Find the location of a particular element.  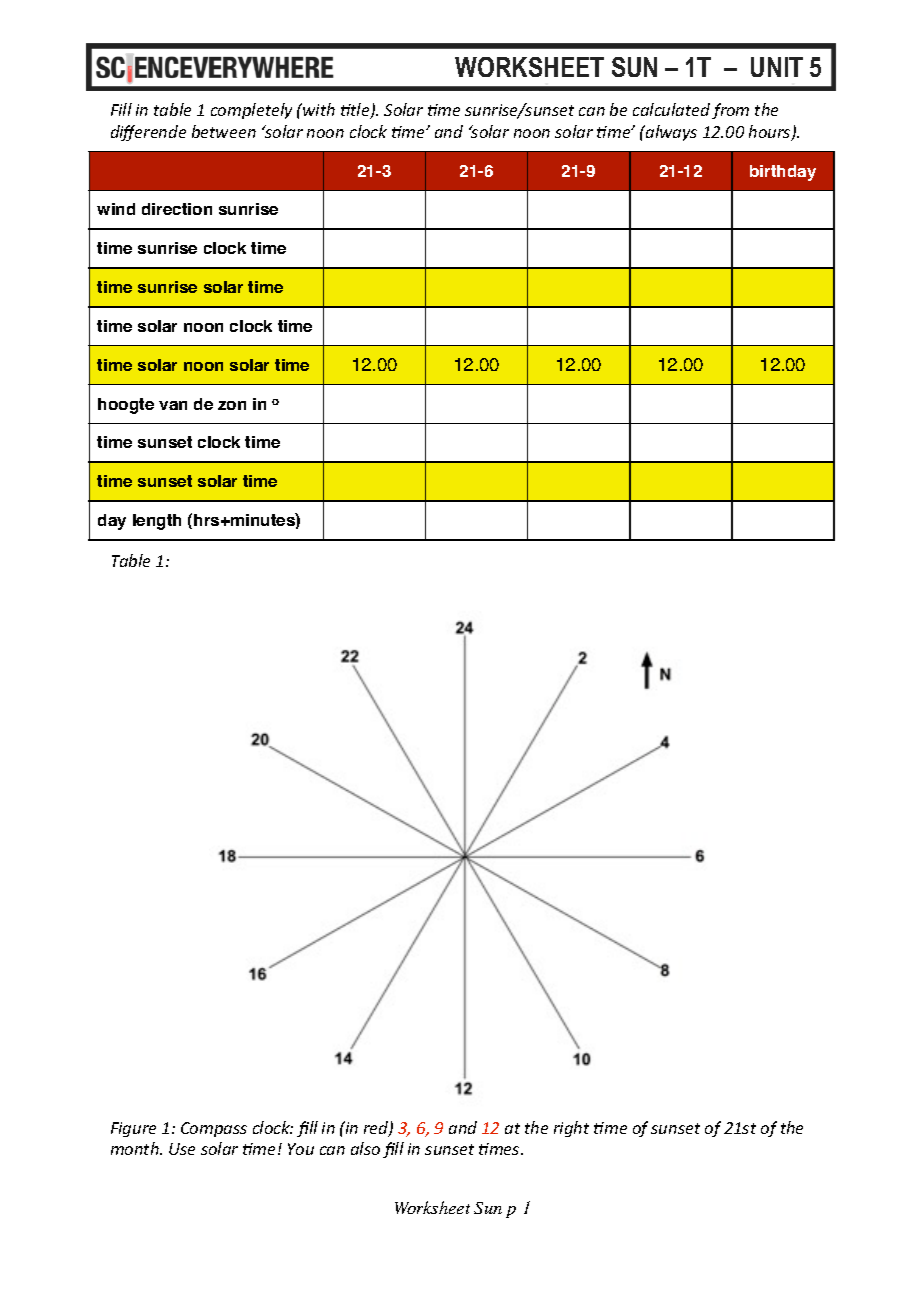

right is located at coordinates (571, 1129).
